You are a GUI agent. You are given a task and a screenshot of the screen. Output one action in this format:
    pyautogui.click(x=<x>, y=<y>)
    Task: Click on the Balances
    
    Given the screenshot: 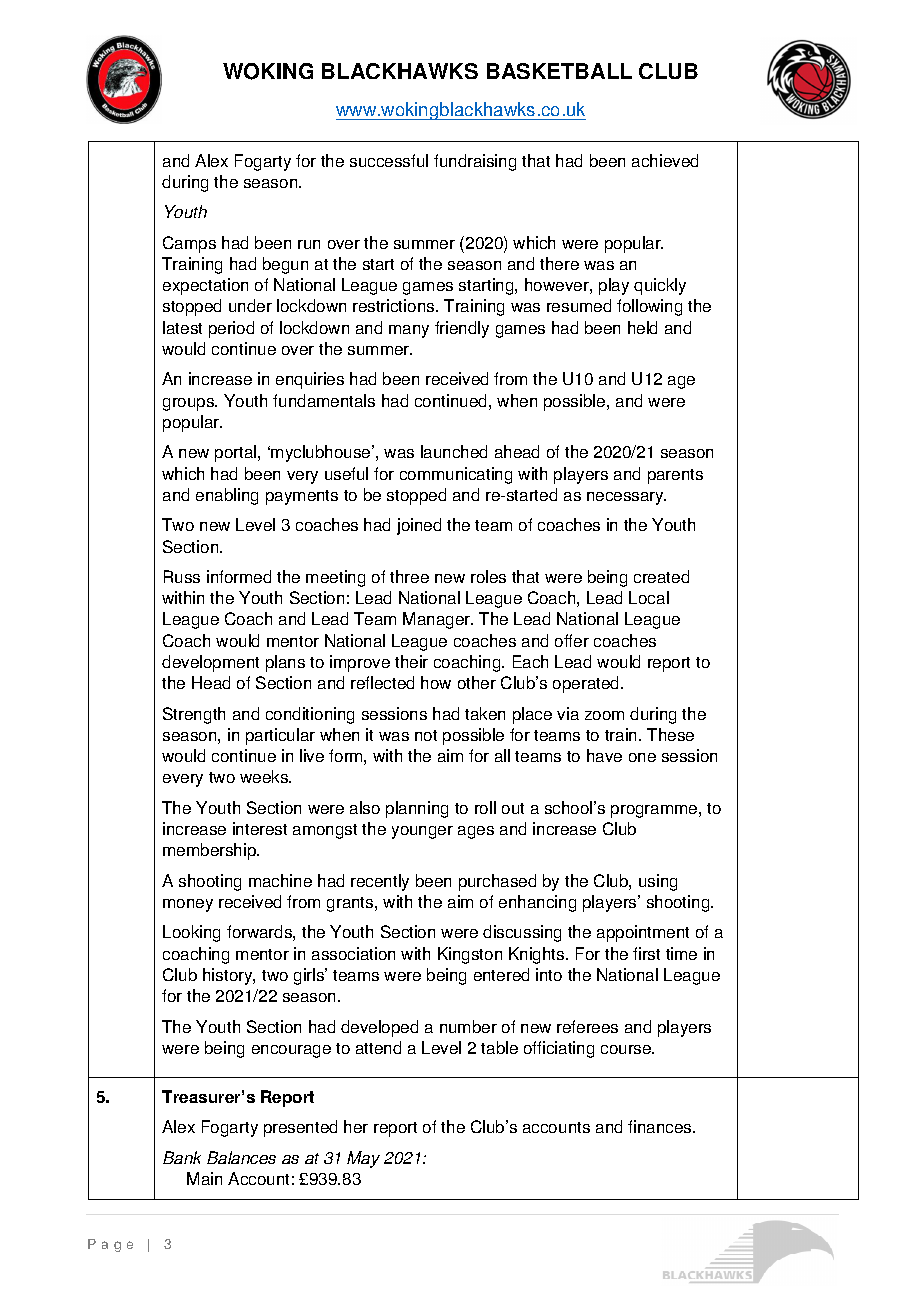 What is the action you would take?
    pyautogui.click(x=241, y=1157)
